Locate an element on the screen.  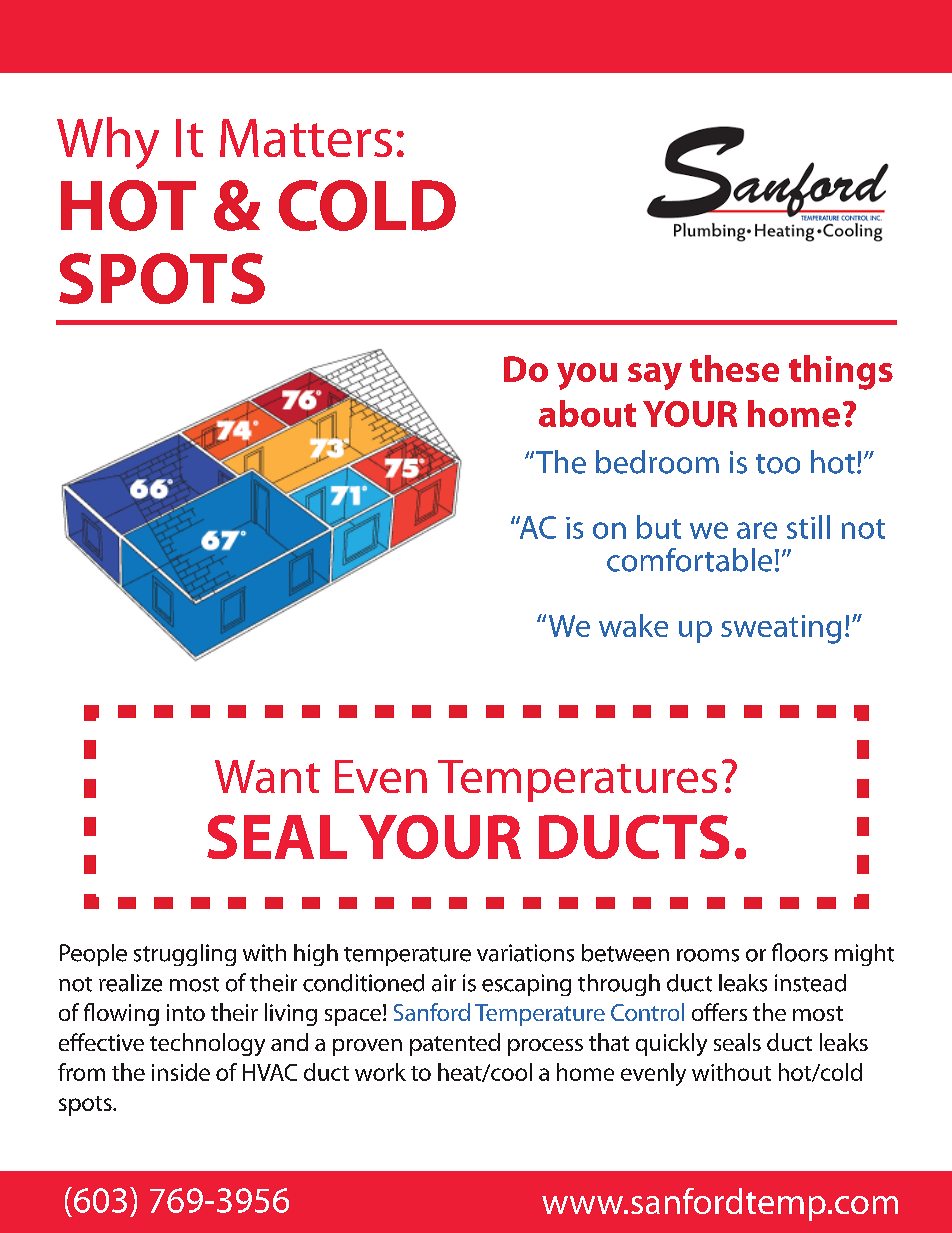
say is located at coordinates (655, 376).
